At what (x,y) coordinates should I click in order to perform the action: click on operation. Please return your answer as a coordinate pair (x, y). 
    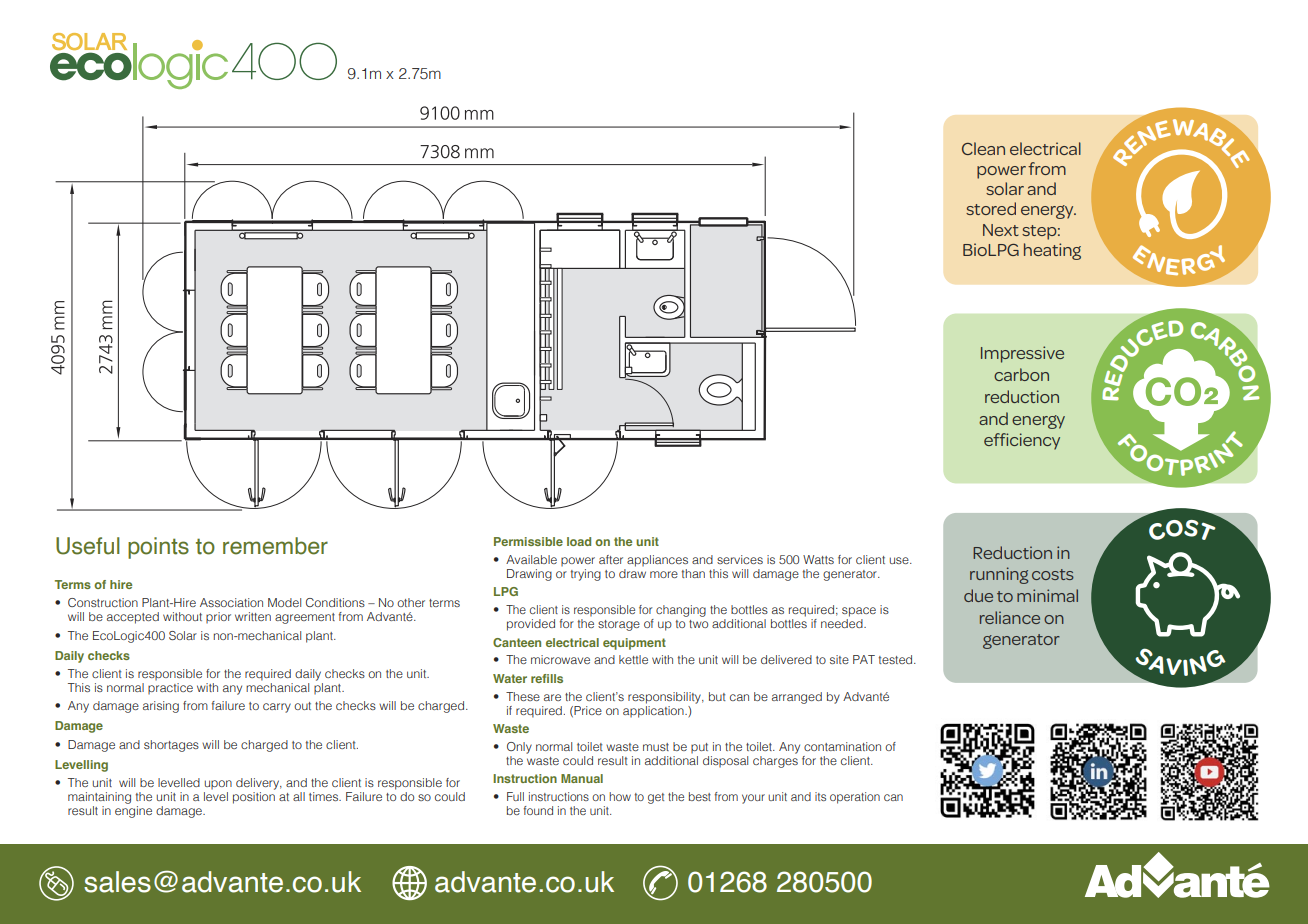
    Looking at the image, I should click on (855, 798).
